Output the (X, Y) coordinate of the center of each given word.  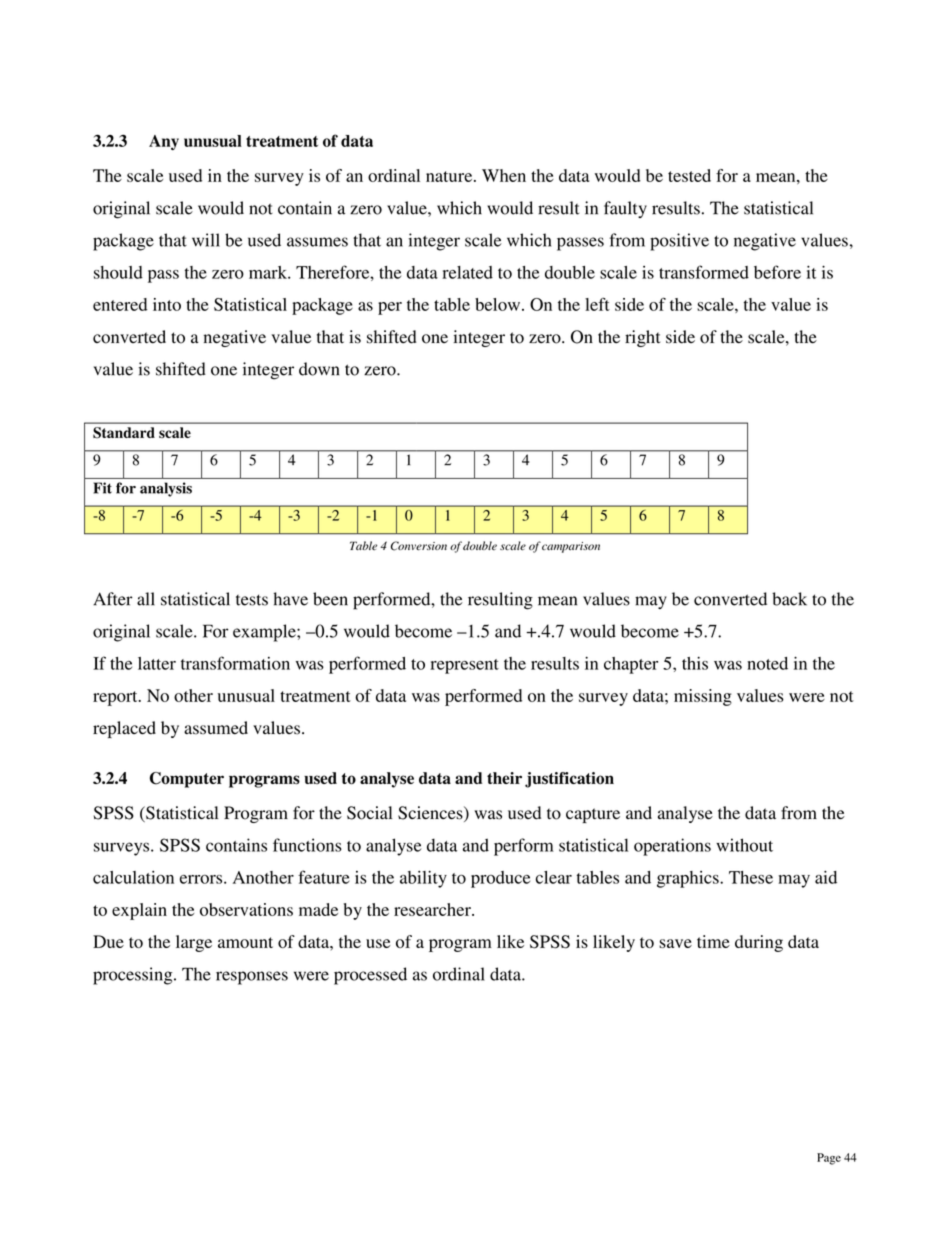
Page (829, 1159)
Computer (187, 780)
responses (252, 978)
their (504, 778)
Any (164, 142)
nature (450, 176)
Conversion (419, 546)
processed (370, 976)
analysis (166, 489)
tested (689, 175)
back (789, 599)
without (744, 845)
